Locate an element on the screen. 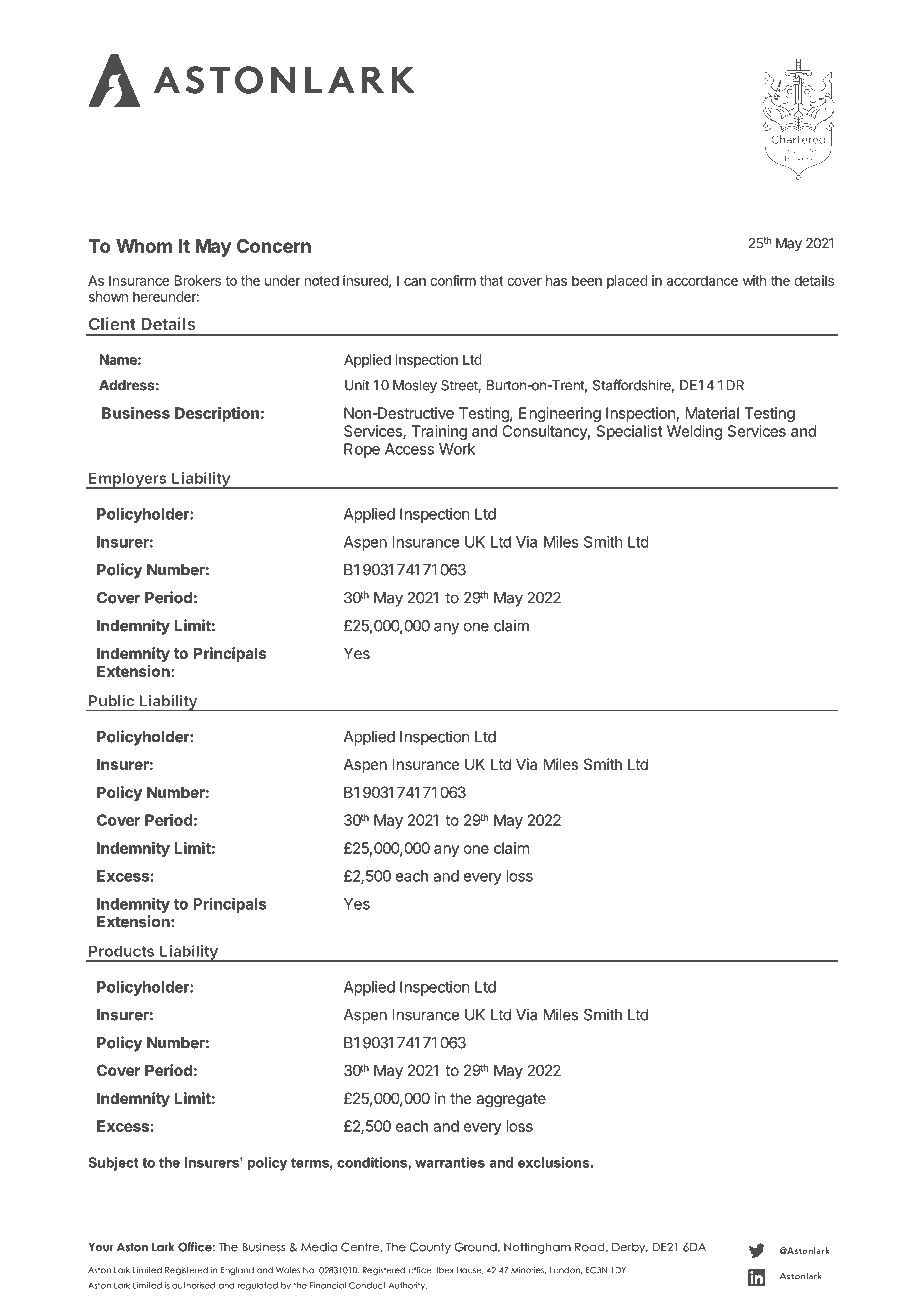 The width and height of the screenshot is (924, 1308). authorised is located at coordinates (193, 1285).
